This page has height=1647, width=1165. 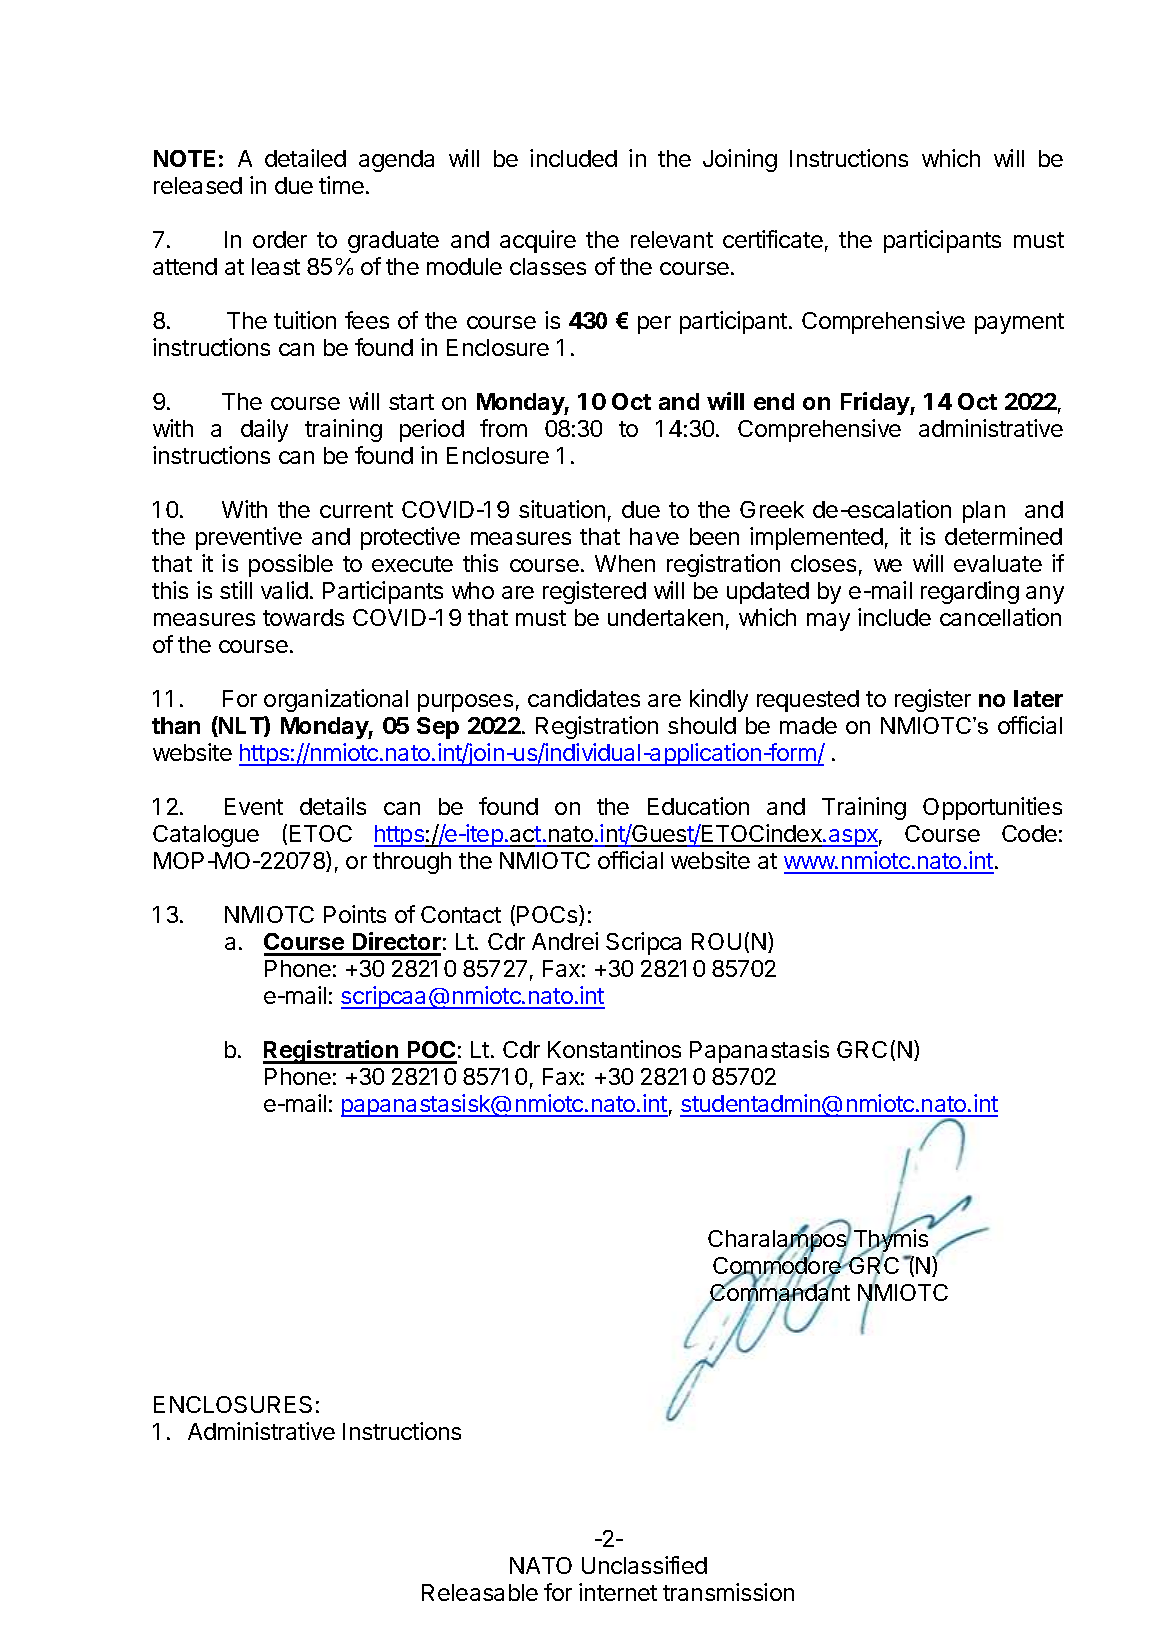 I want to click on Unclassified, so click(x=644, y=1565).
